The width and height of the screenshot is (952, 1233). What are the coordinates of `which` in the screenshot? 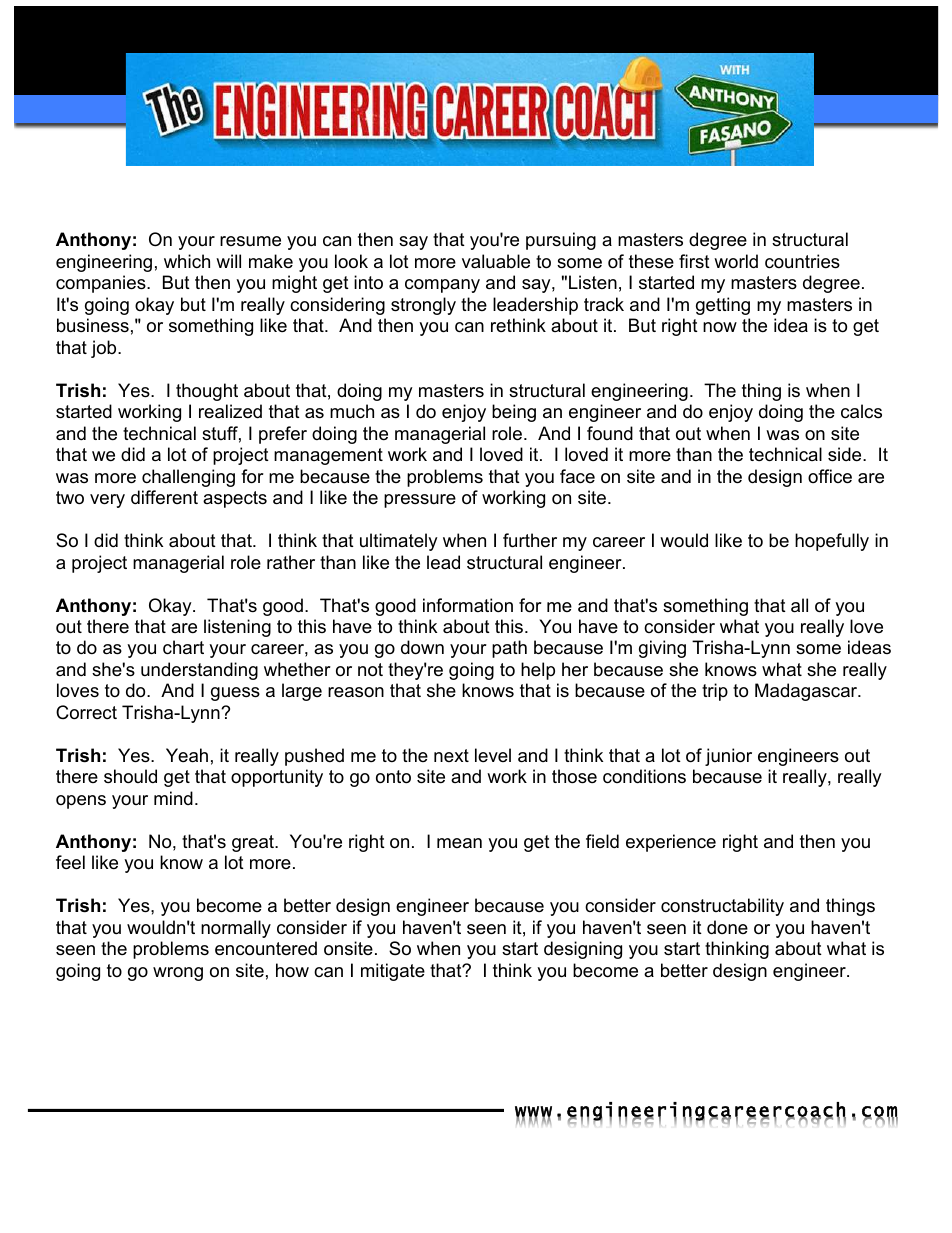 It's located at (187, 261).
